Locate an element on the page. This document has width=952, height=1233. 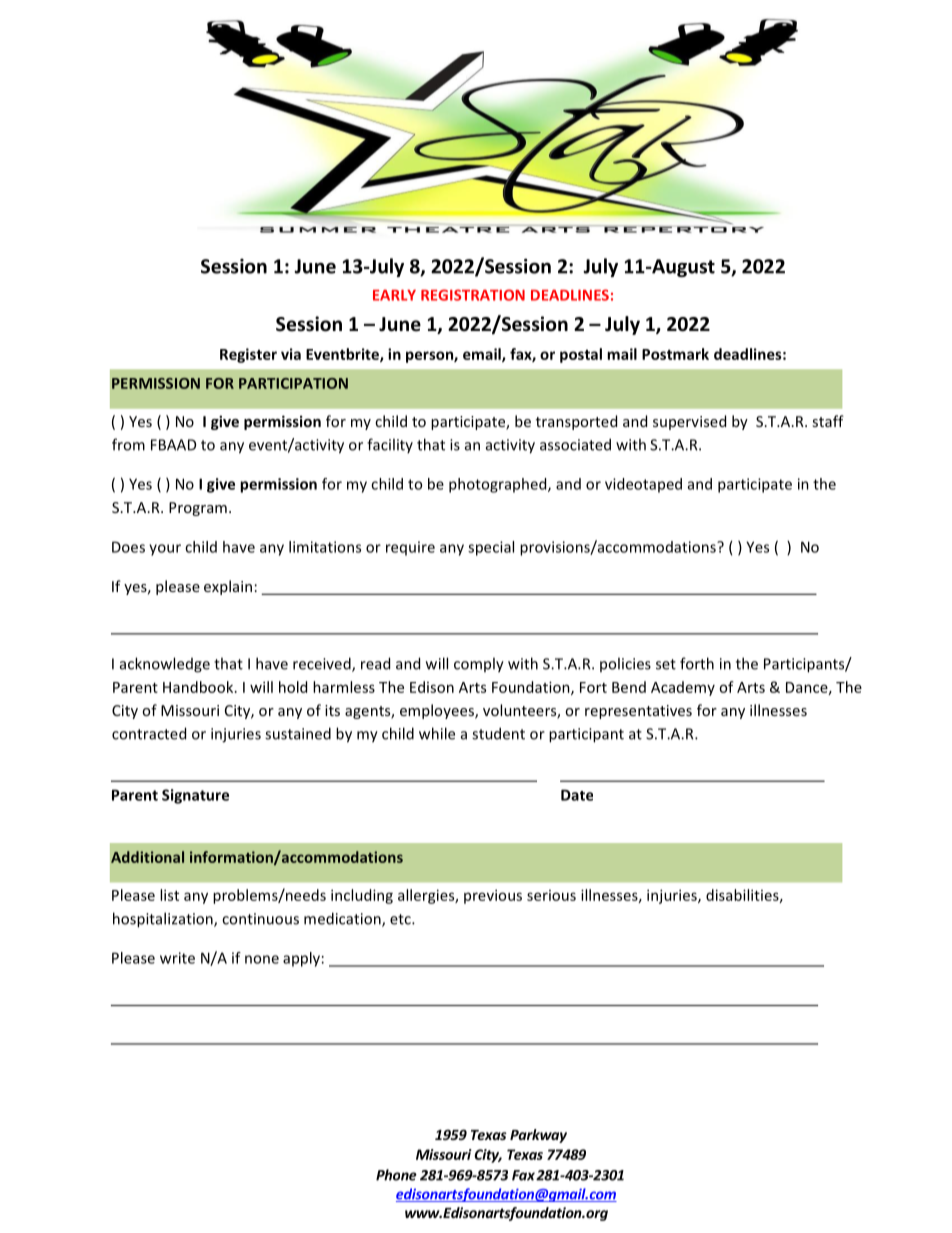
explain is located at coordinates (228, 587).
